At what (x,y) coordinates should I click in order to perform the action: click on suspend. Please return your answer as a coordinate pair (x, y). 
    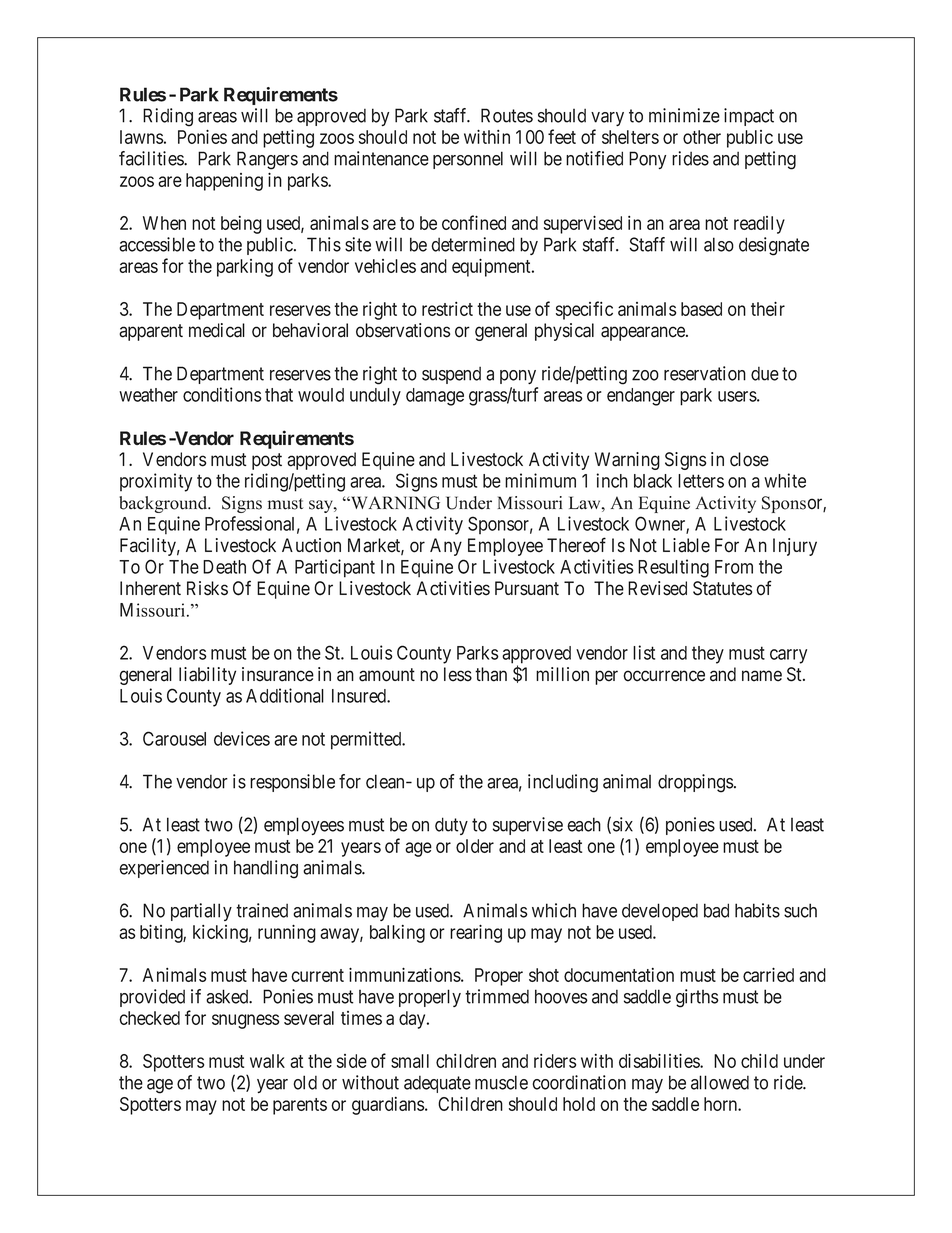
    Looking at the image, I should click on (451, 375).
